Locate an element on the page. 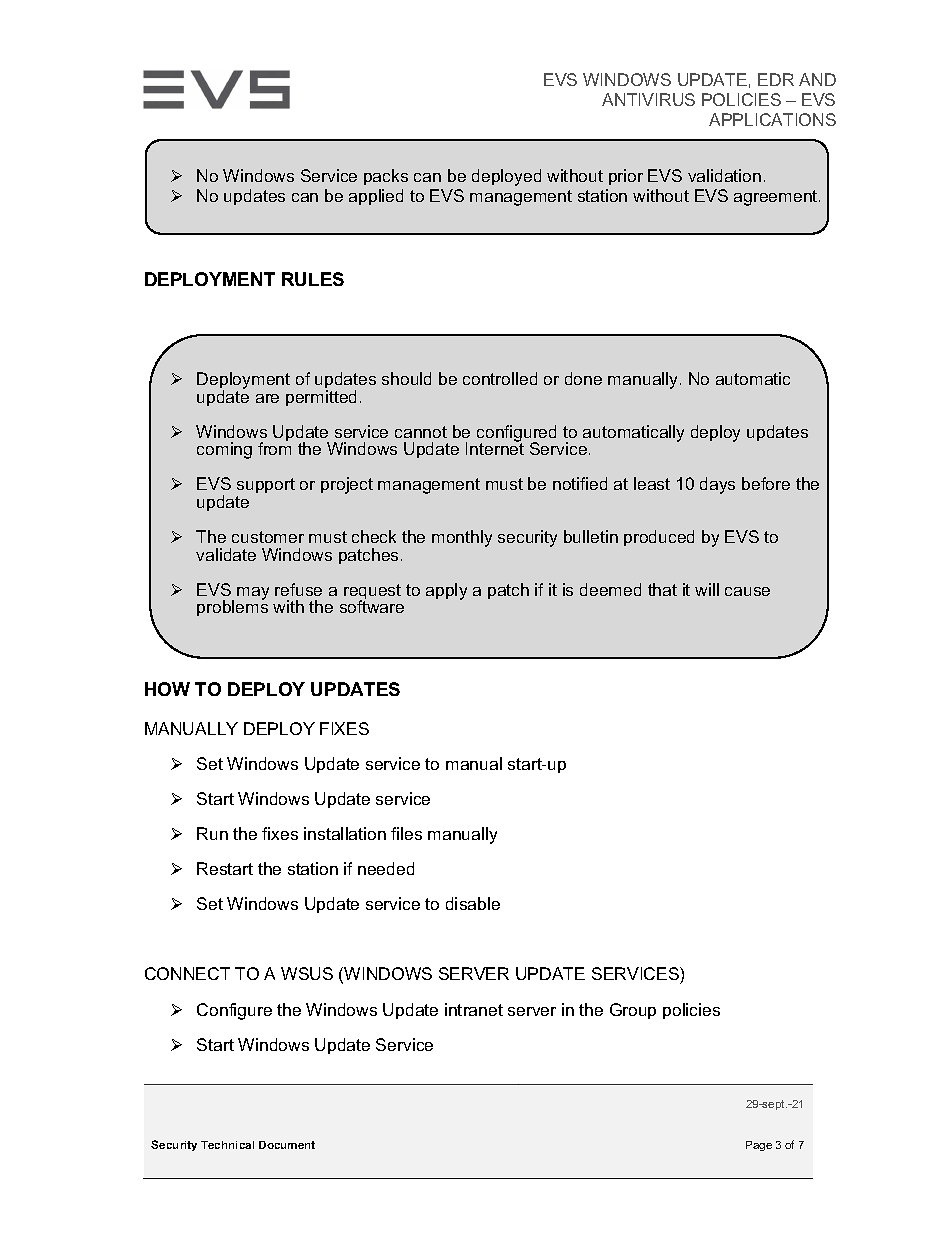  disable is located at coordinates (473, 903).
